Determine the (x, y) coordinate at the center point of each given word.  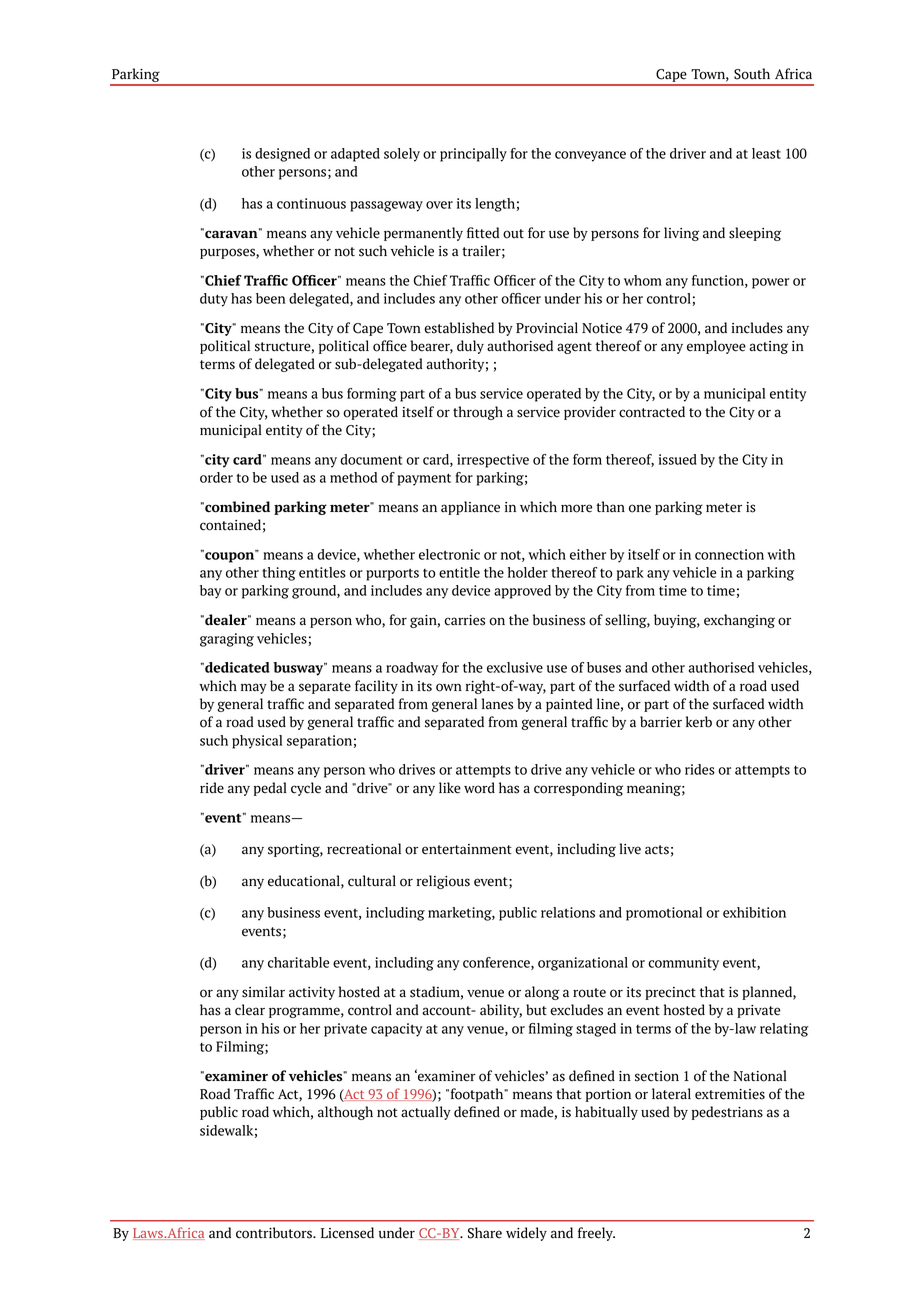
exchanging (739, 621)
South (752, 74)
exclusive (515, 667)
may (254, 688)
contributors (275, 1233)
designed (282, 155)
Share (485, 1233)
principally (473, 155)
